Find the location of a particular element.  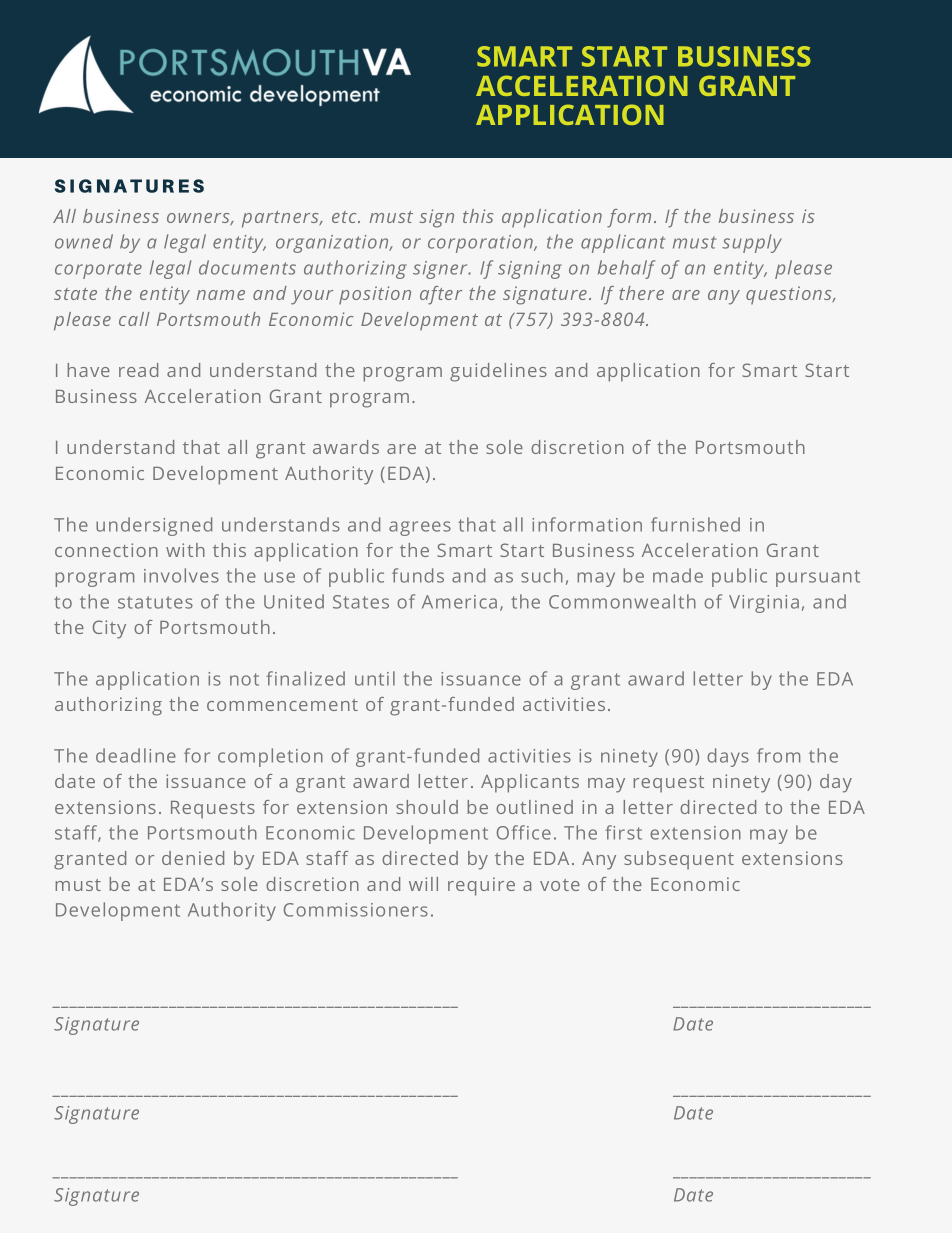

questions is located at coordinates (790, 295).
